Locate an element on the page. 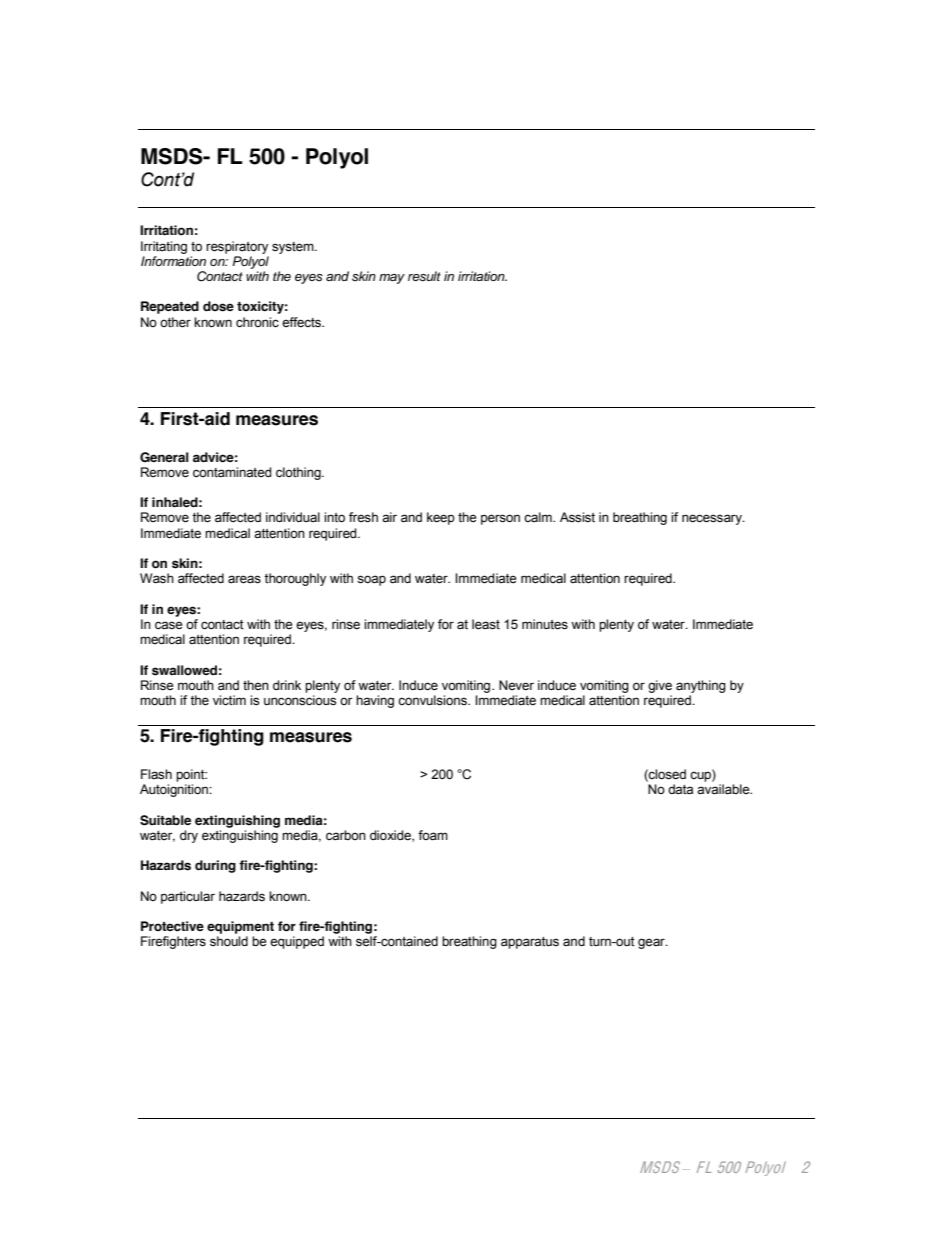 This document has width=952, height=1233. result is located at coordinates (424, 276).
